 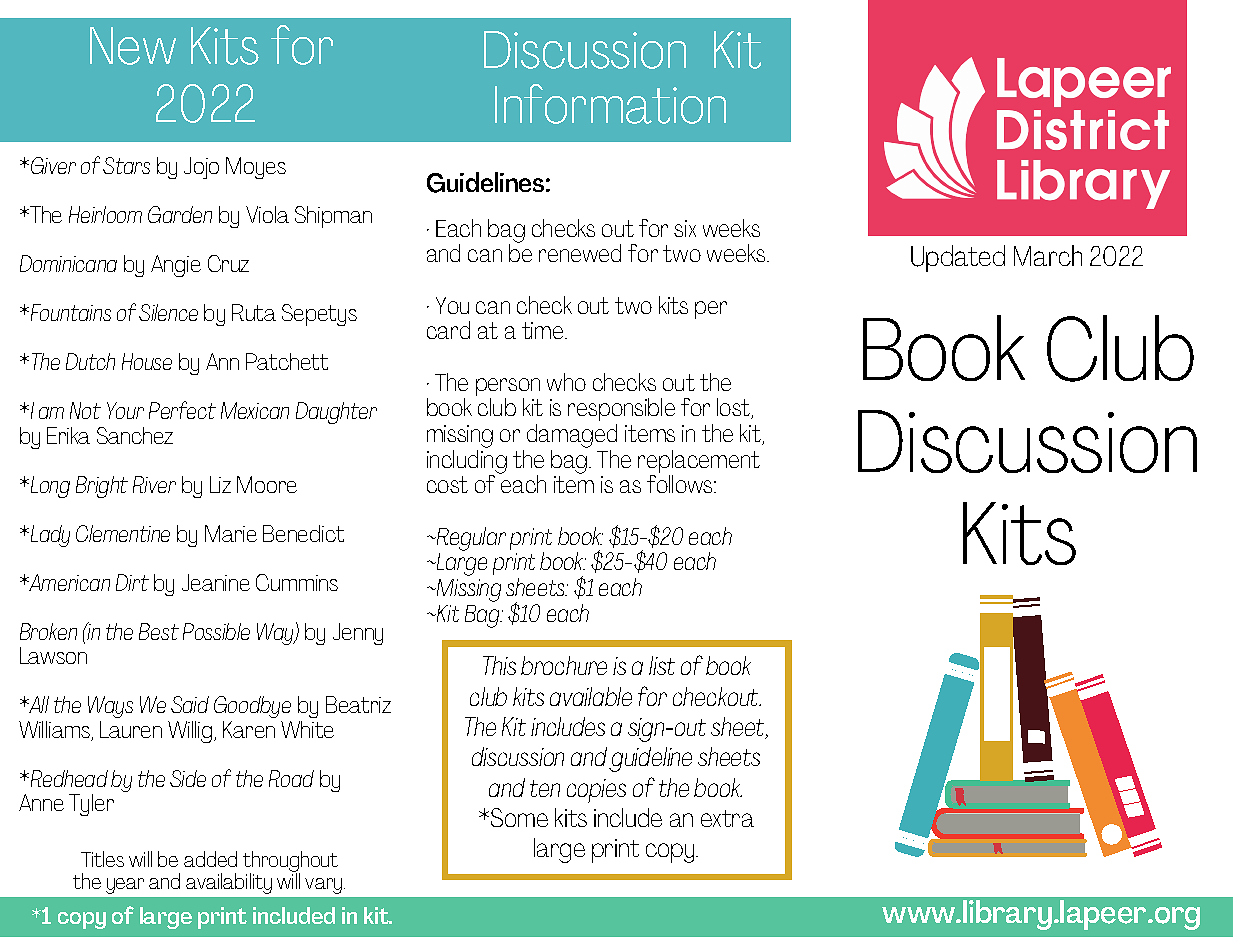 What do you see at coordinates (958, 258) in the page?
I see `Updated` at bounding box center [958, 258].
